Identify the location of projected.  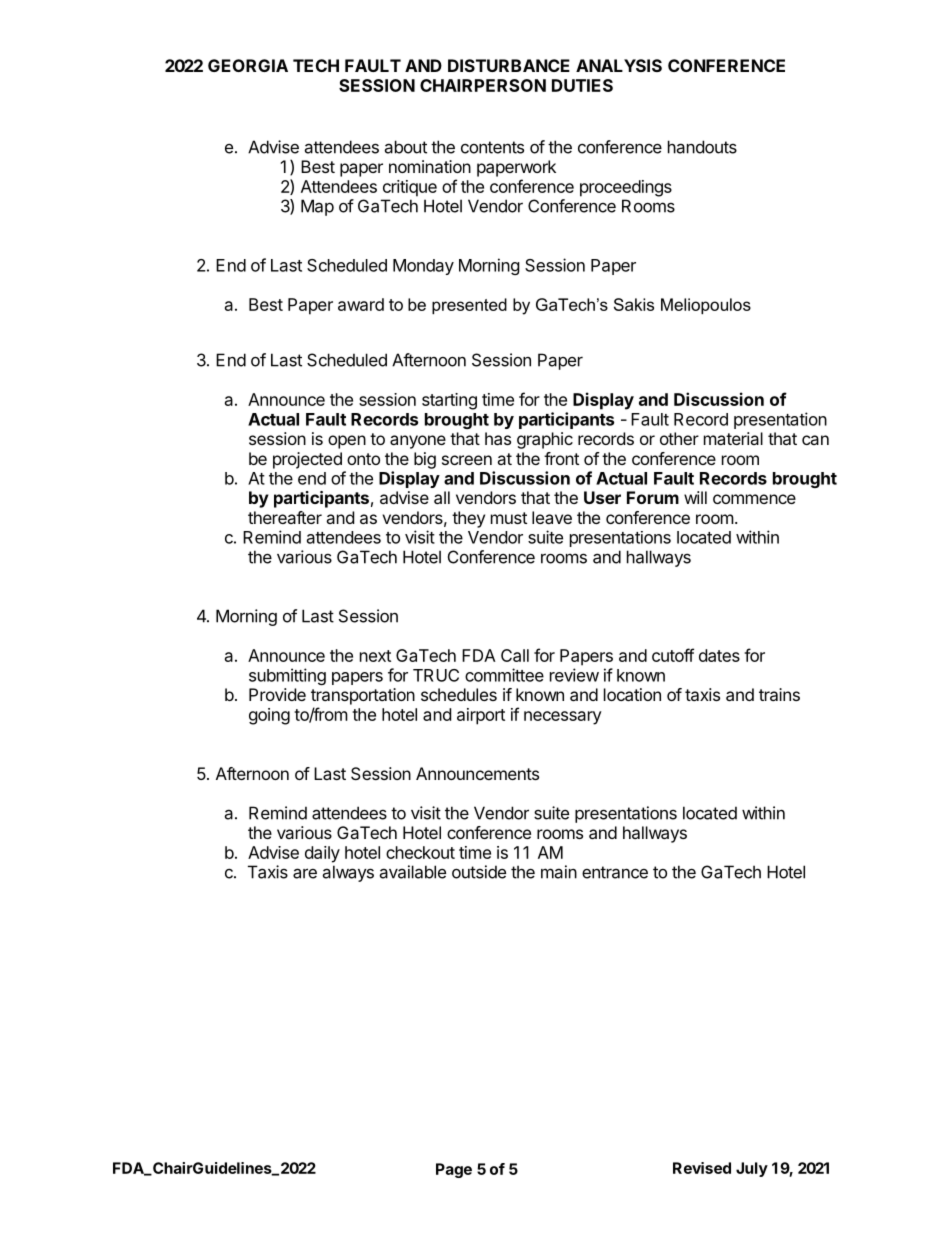
(307, 460).
